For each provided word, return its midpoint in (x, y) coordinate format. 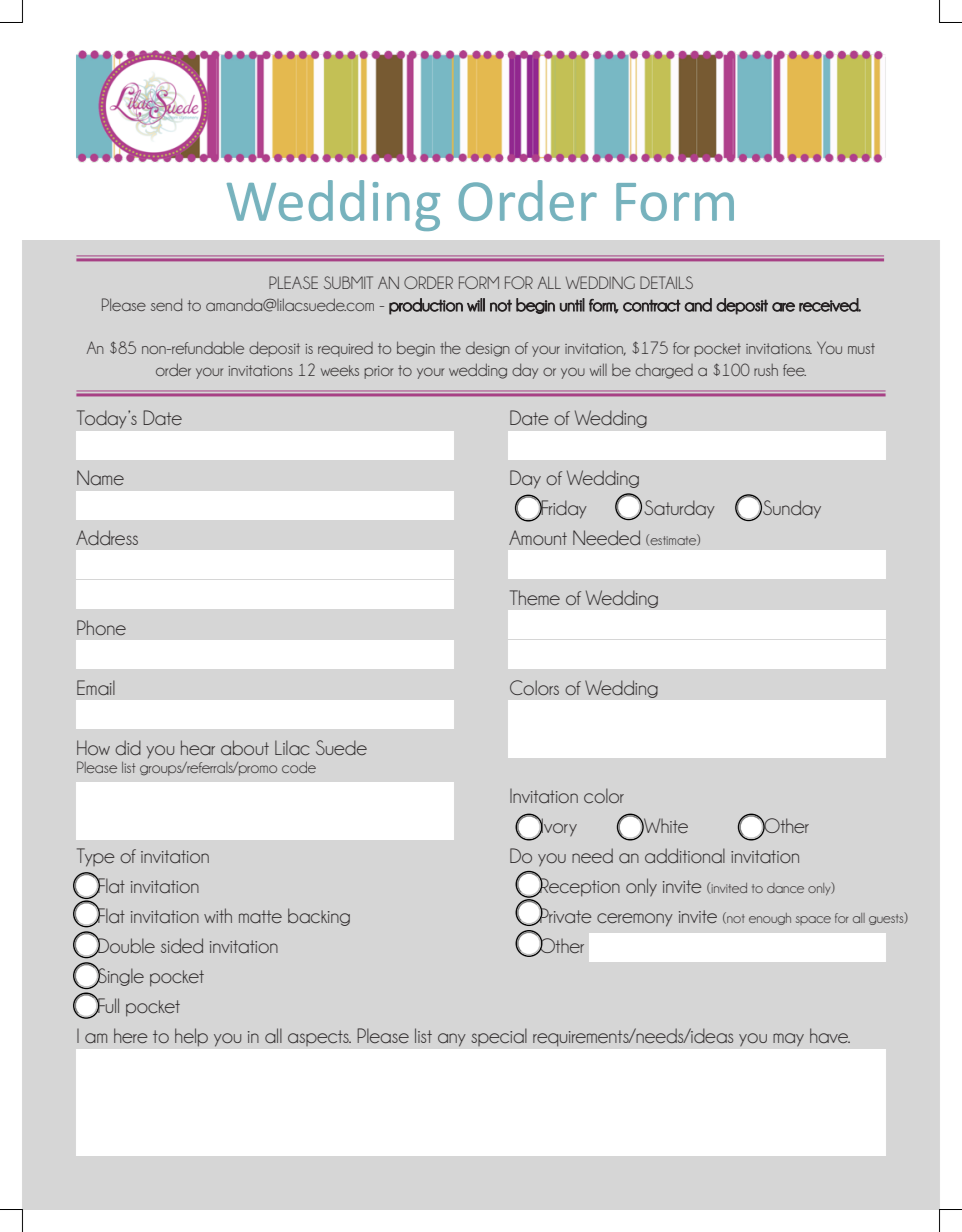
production (426, 306)
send (166, 305)
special (499, 1037)
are (783, 307)
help (191, 1037)
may (788, 1040)
